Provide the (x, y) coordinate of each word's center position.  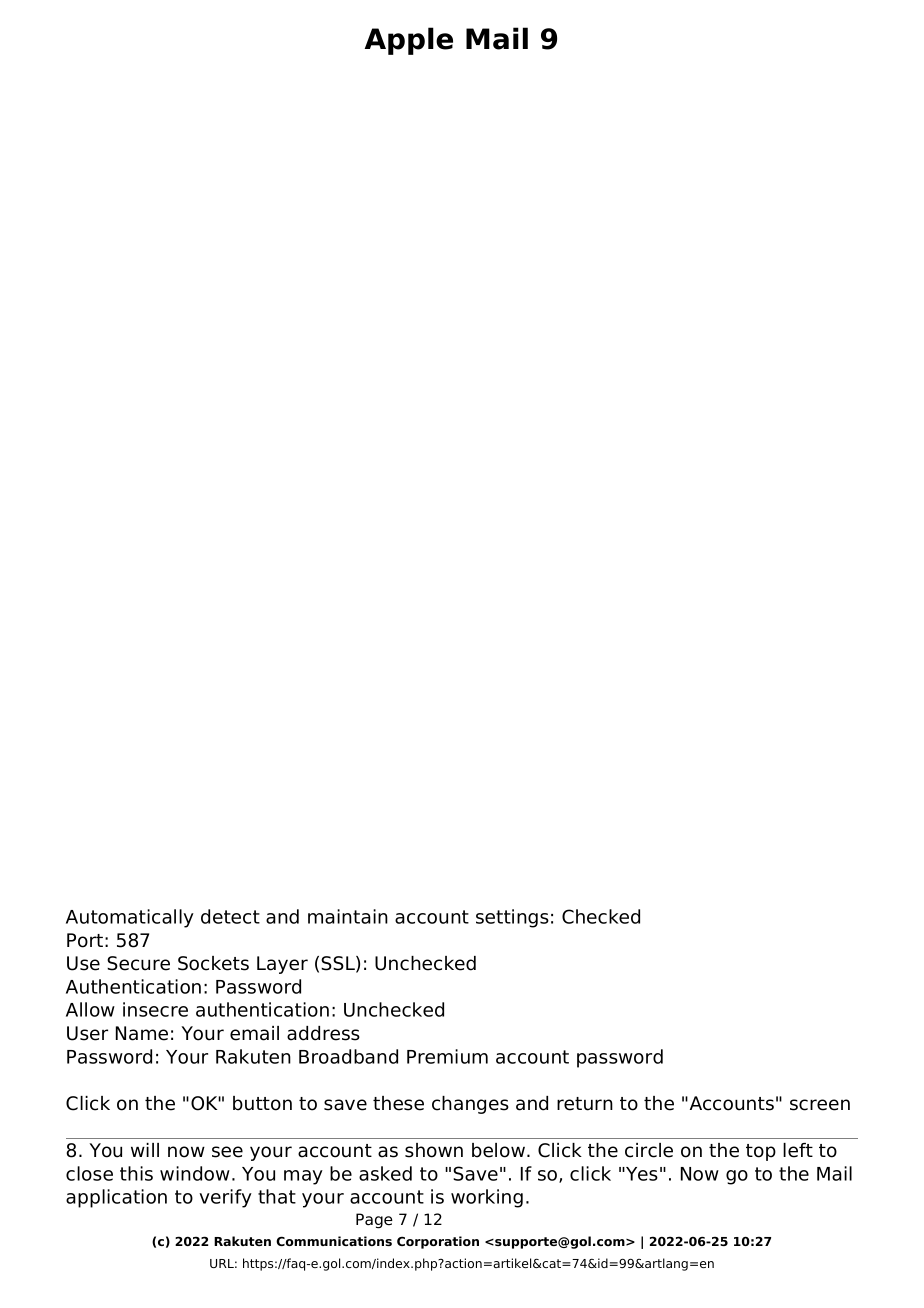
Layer (282, 965)
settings (512, 918)
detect (230, 916)
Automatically (130, 918)
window (195, 1173)
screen (820, 1105)
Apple (409, 41)
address (323, 1033)
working (487, 1198)
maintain (348, 916)
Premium (447, 1056)
